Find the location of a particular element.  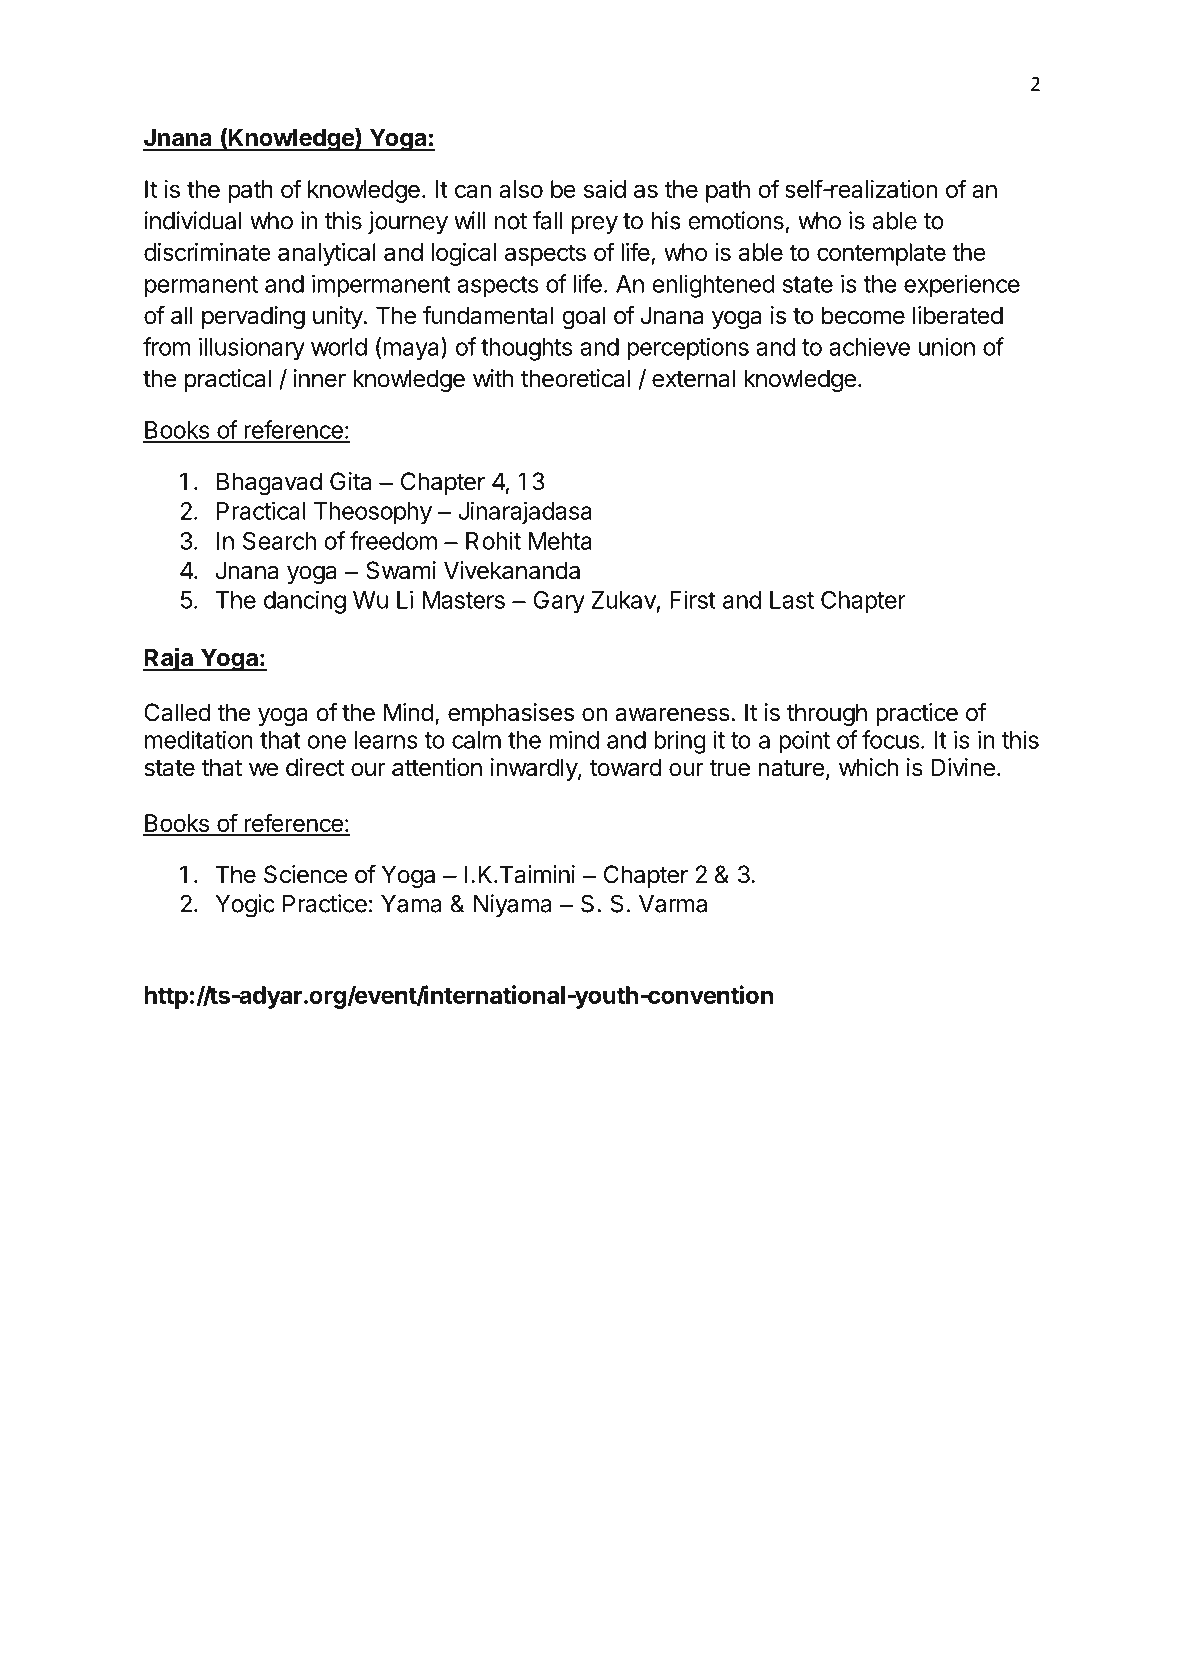

Science is located at coordinates (305, 874).
